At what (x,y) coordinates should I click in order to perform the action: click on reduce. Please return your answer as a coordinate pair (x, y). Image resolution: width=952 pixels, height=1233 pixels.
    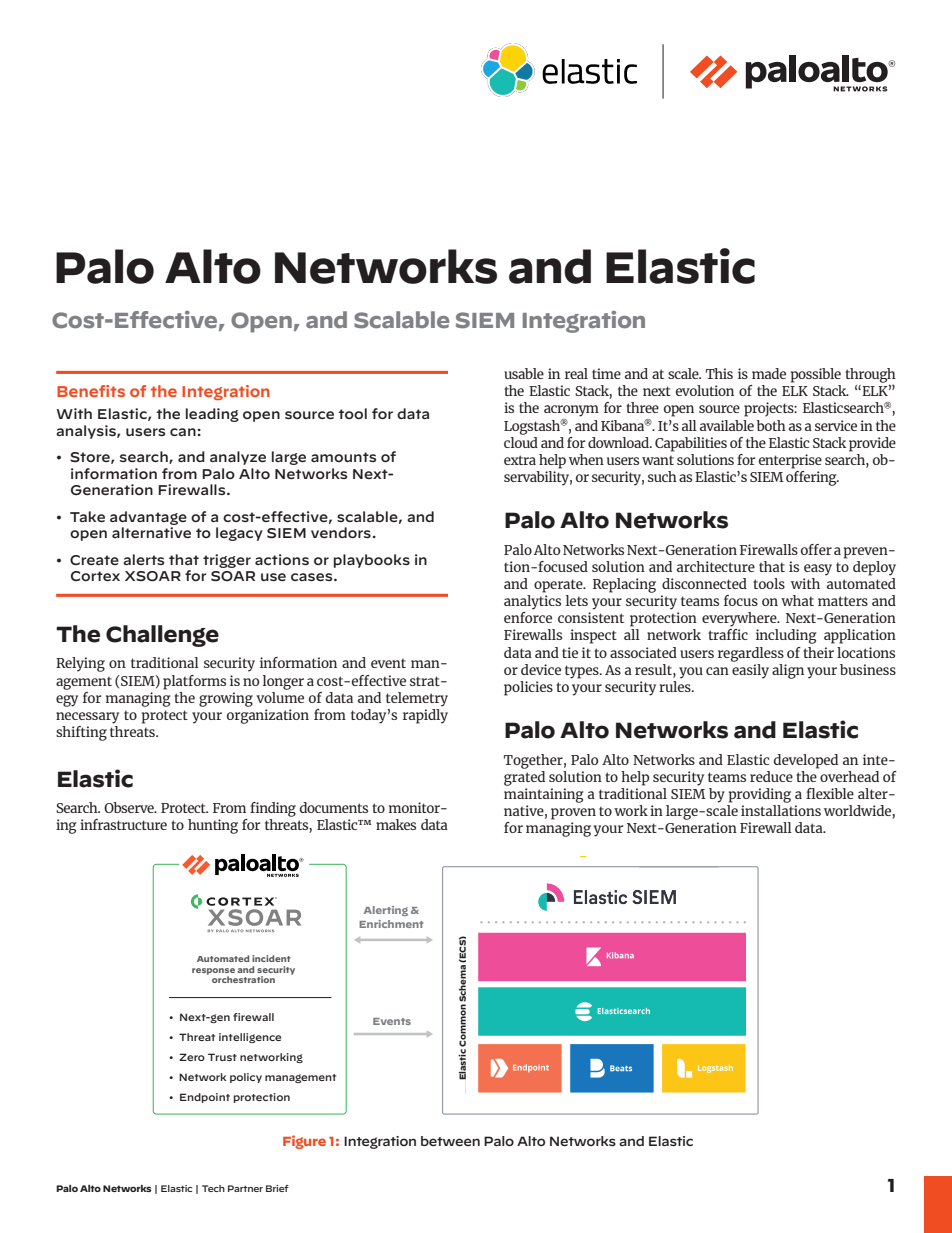
    Looking at the image, I should click on (771, 776).
